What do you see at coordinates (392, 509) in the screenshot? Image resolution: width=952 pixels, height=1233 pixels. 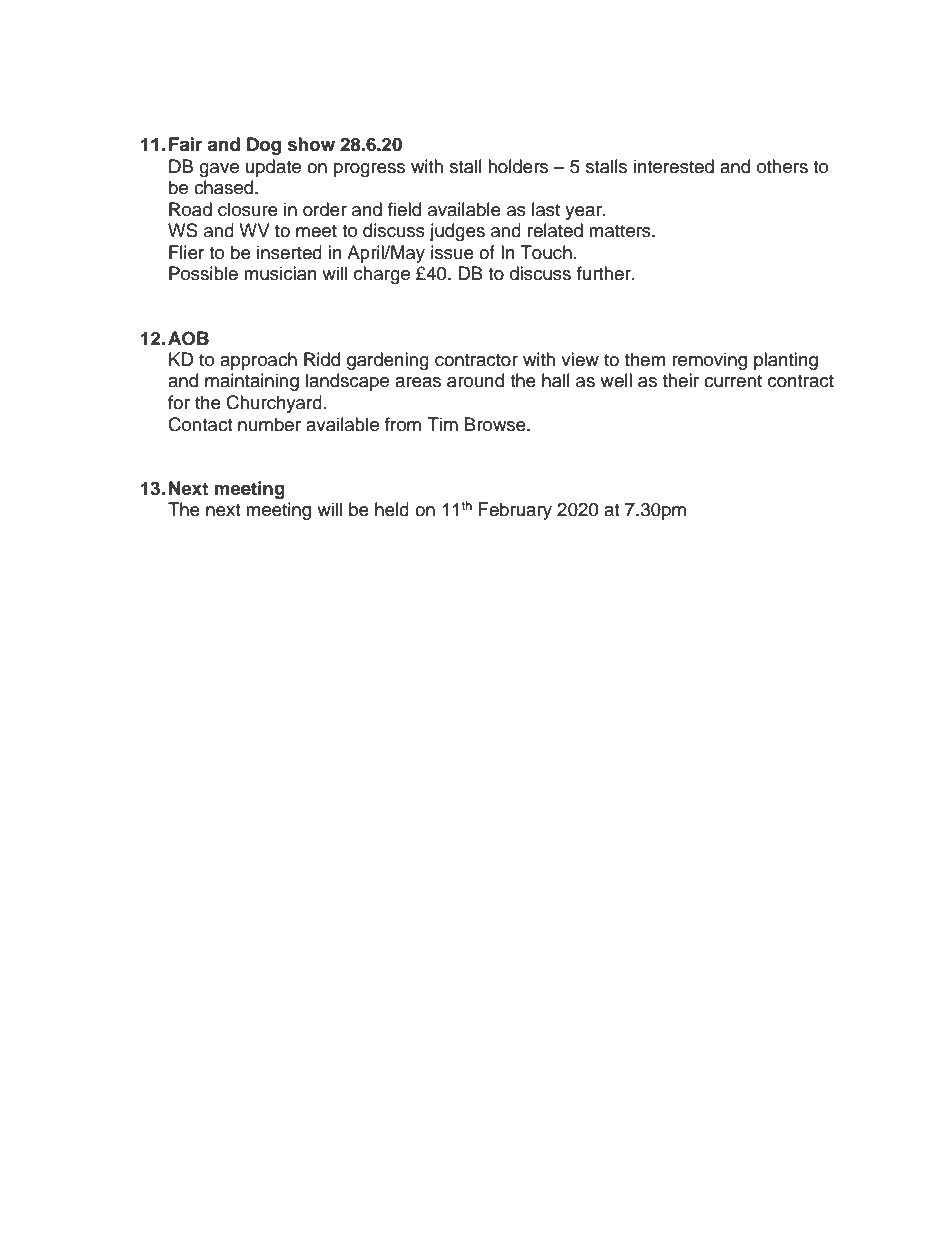 I see `held` at bounding box center [392, 509].
